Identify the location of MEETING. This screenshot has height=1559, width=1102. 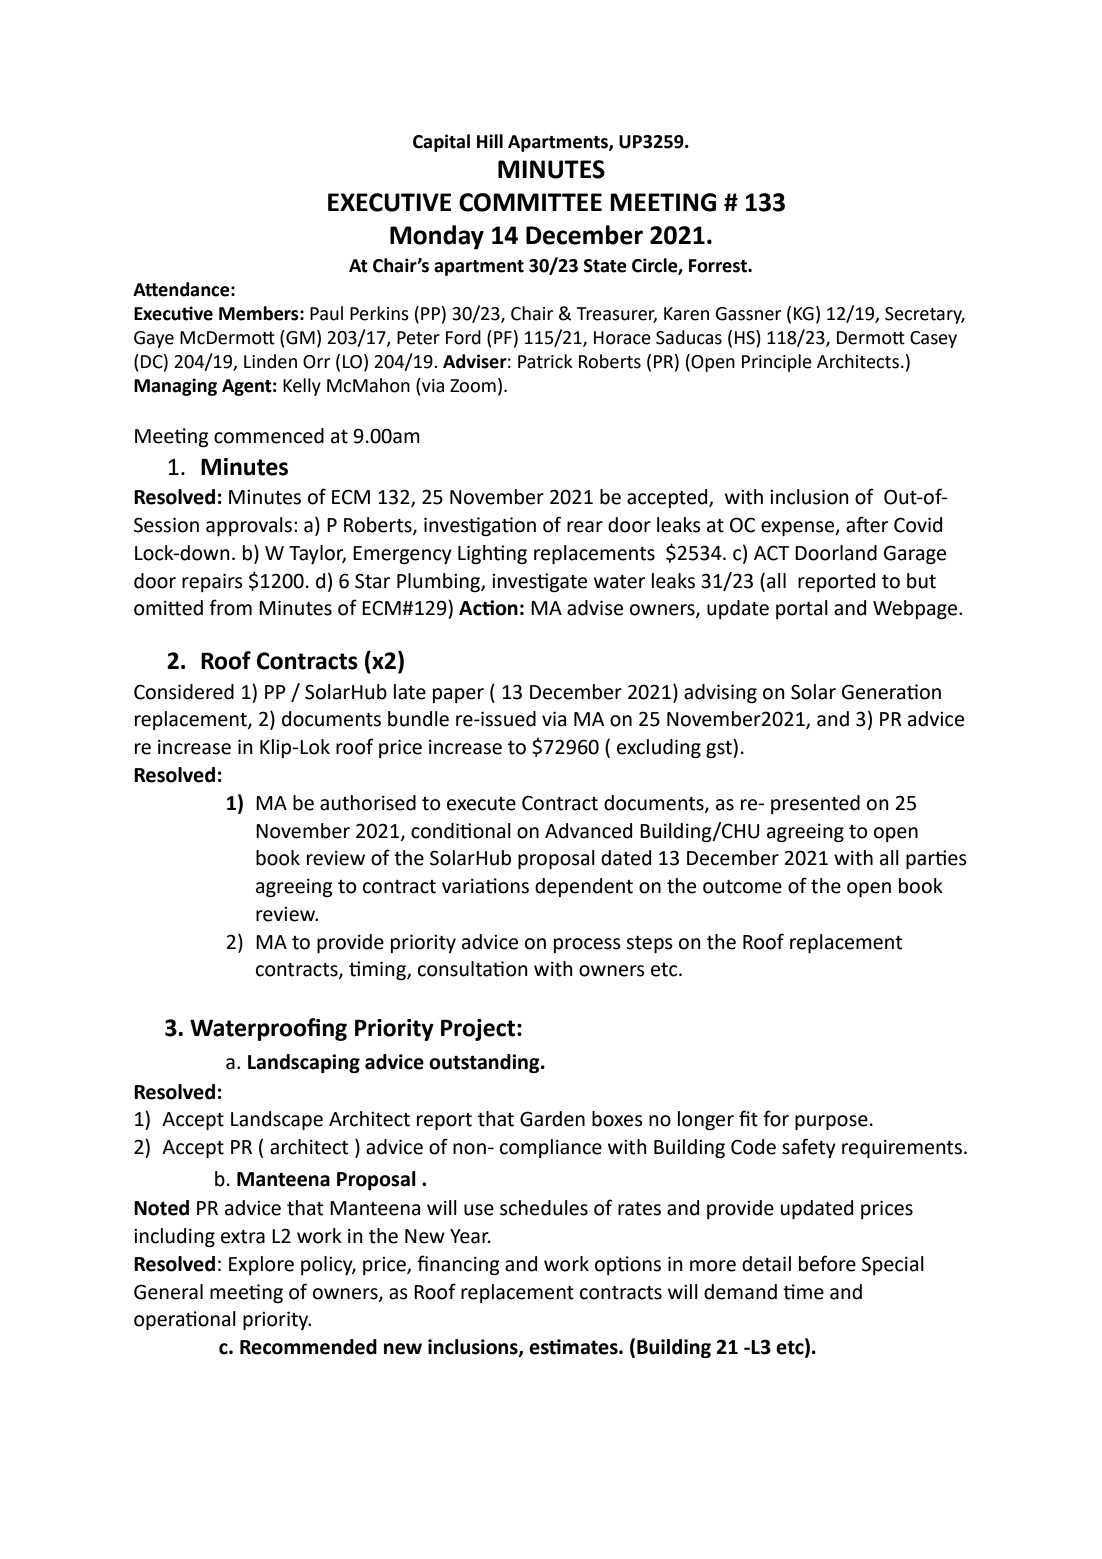
(663, 202).
